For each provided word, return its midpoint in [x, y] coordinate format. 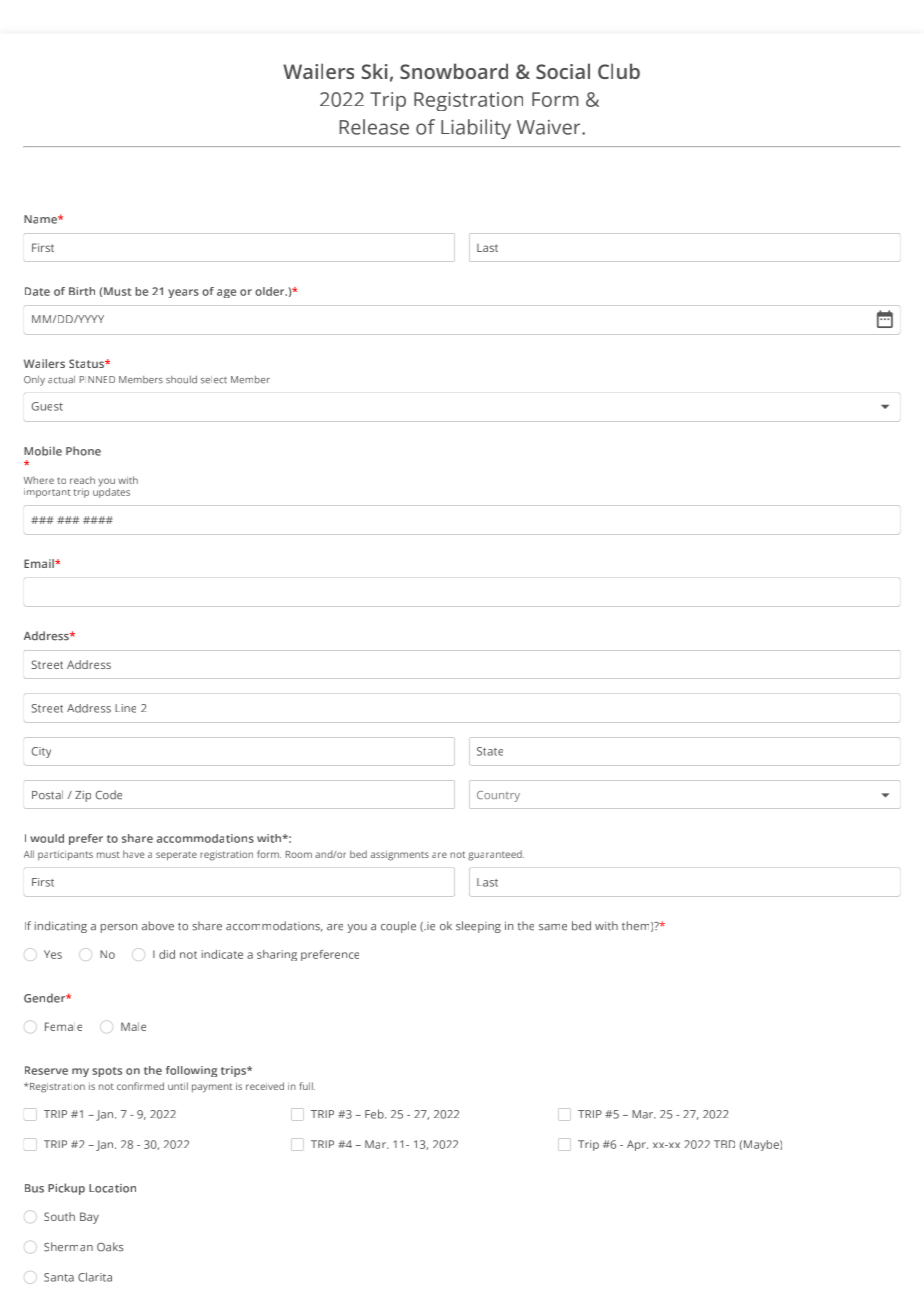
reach [82, 480]
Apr [637, 1145]
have [134, 854]
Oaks [110, 1247]
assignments [400, 856]
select [214, 380]
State [490, 751]
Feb [375, 1114]
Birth [82, 291]
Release [374, 127]
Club [619, 71]
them [637, 926]
